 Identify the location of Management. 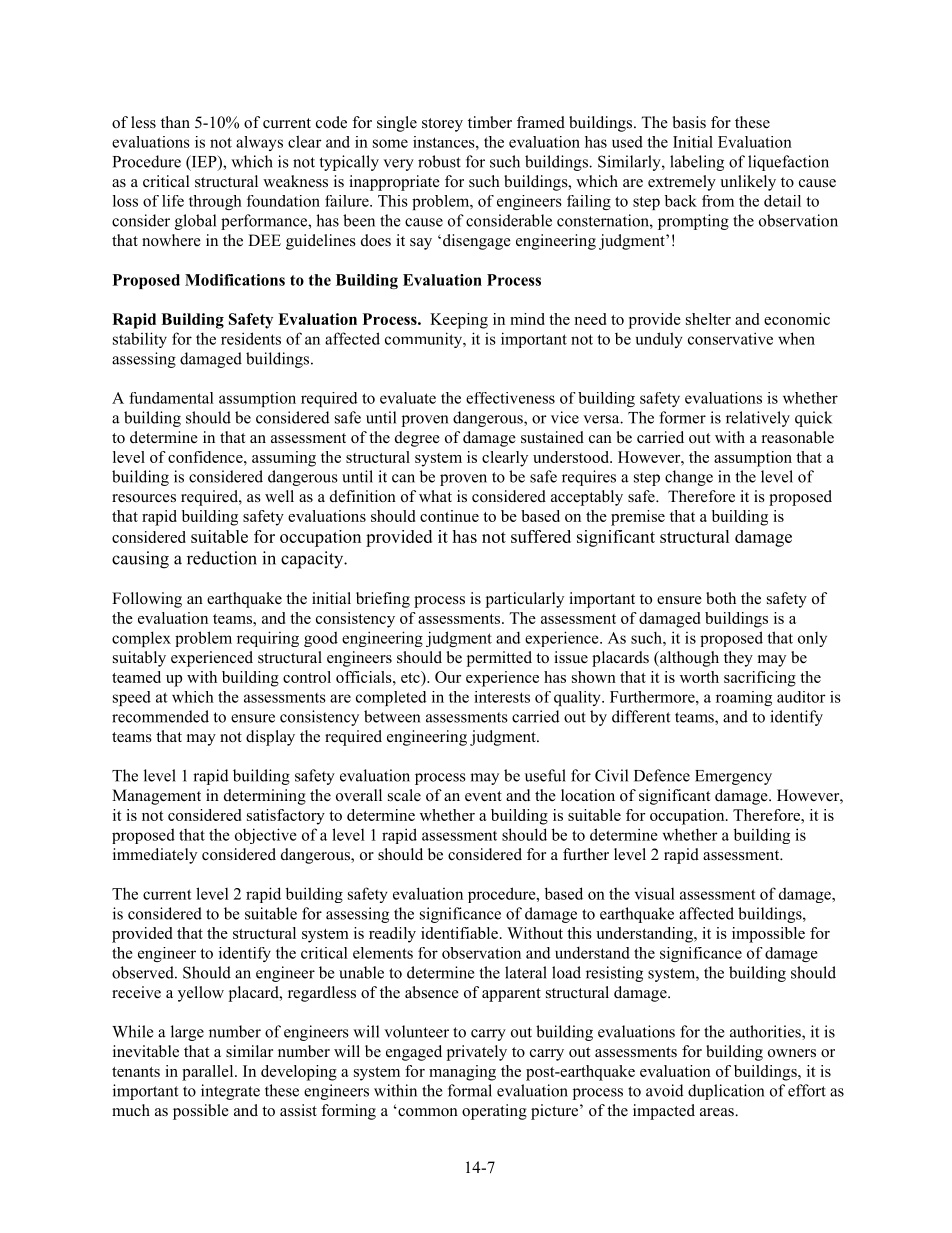
(156, 797).
